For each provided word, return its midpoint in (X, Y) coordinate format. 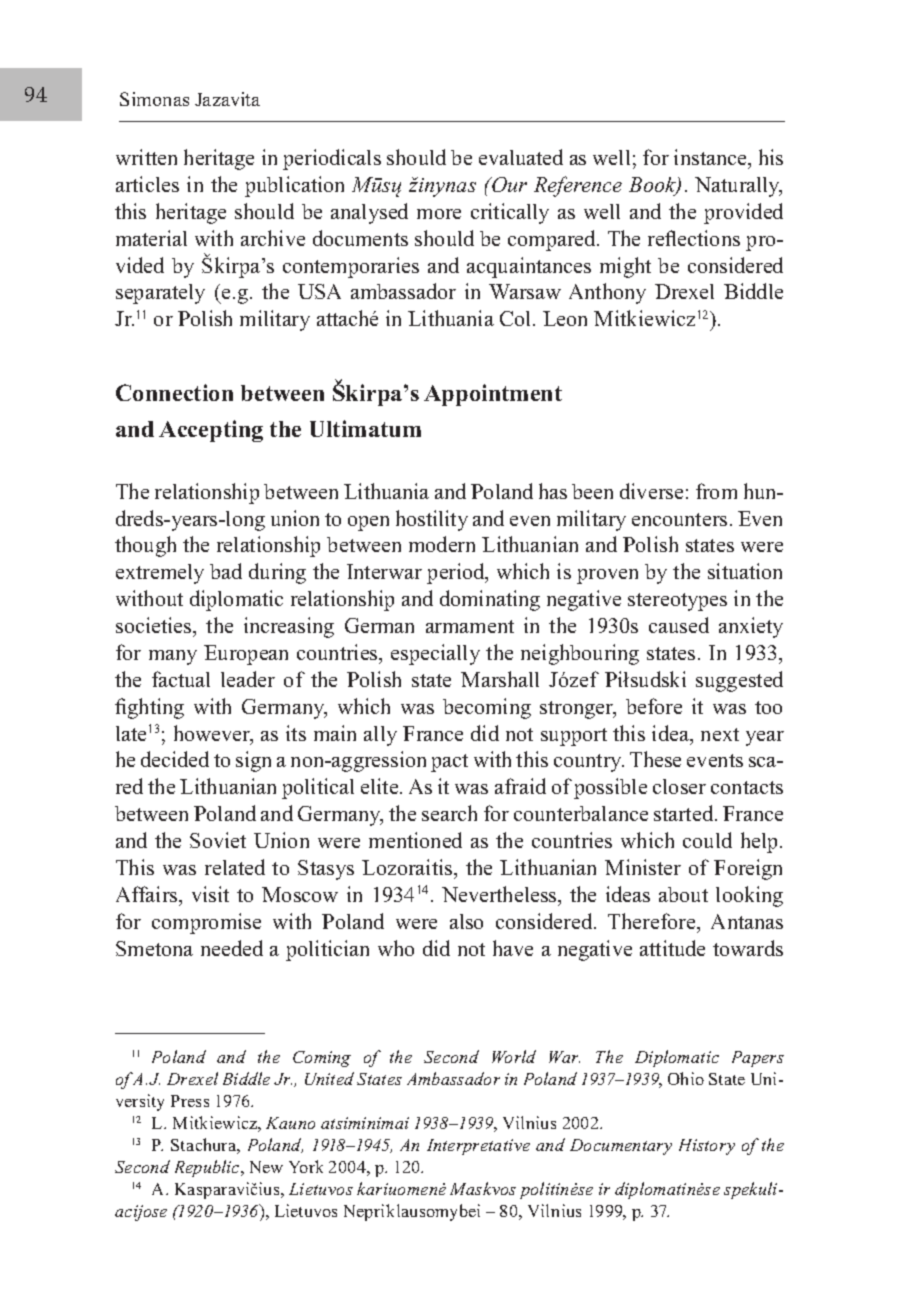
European (246, 655)
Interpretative (478, 1147)
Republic (208, 1168)
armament (470, 626)
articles (147, 184)
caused (679, 625)
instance (711, 157)
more (439, 214)
